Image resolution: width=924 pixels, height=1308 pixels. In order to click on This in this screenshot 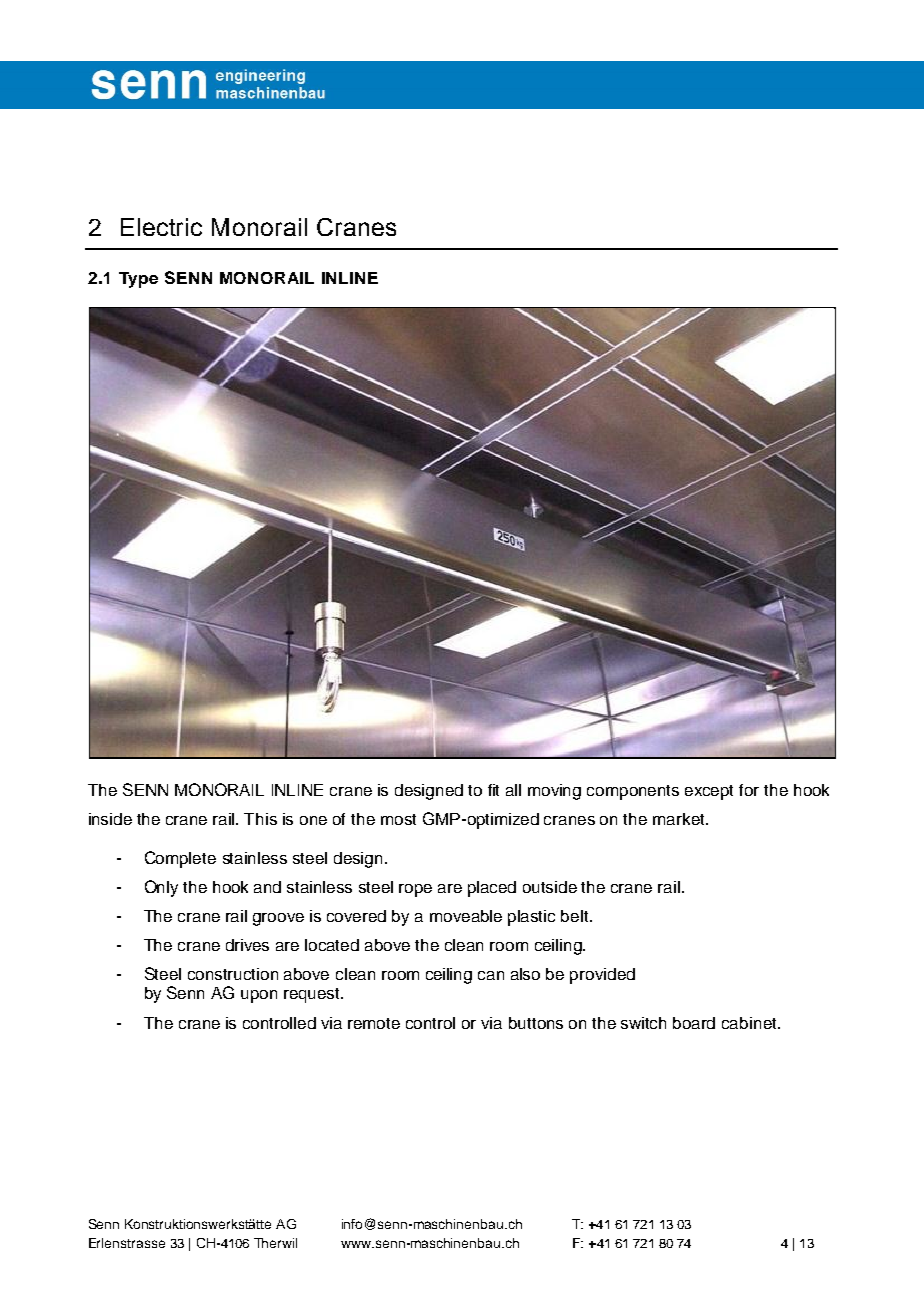, I will do `click(260, 819)`.
